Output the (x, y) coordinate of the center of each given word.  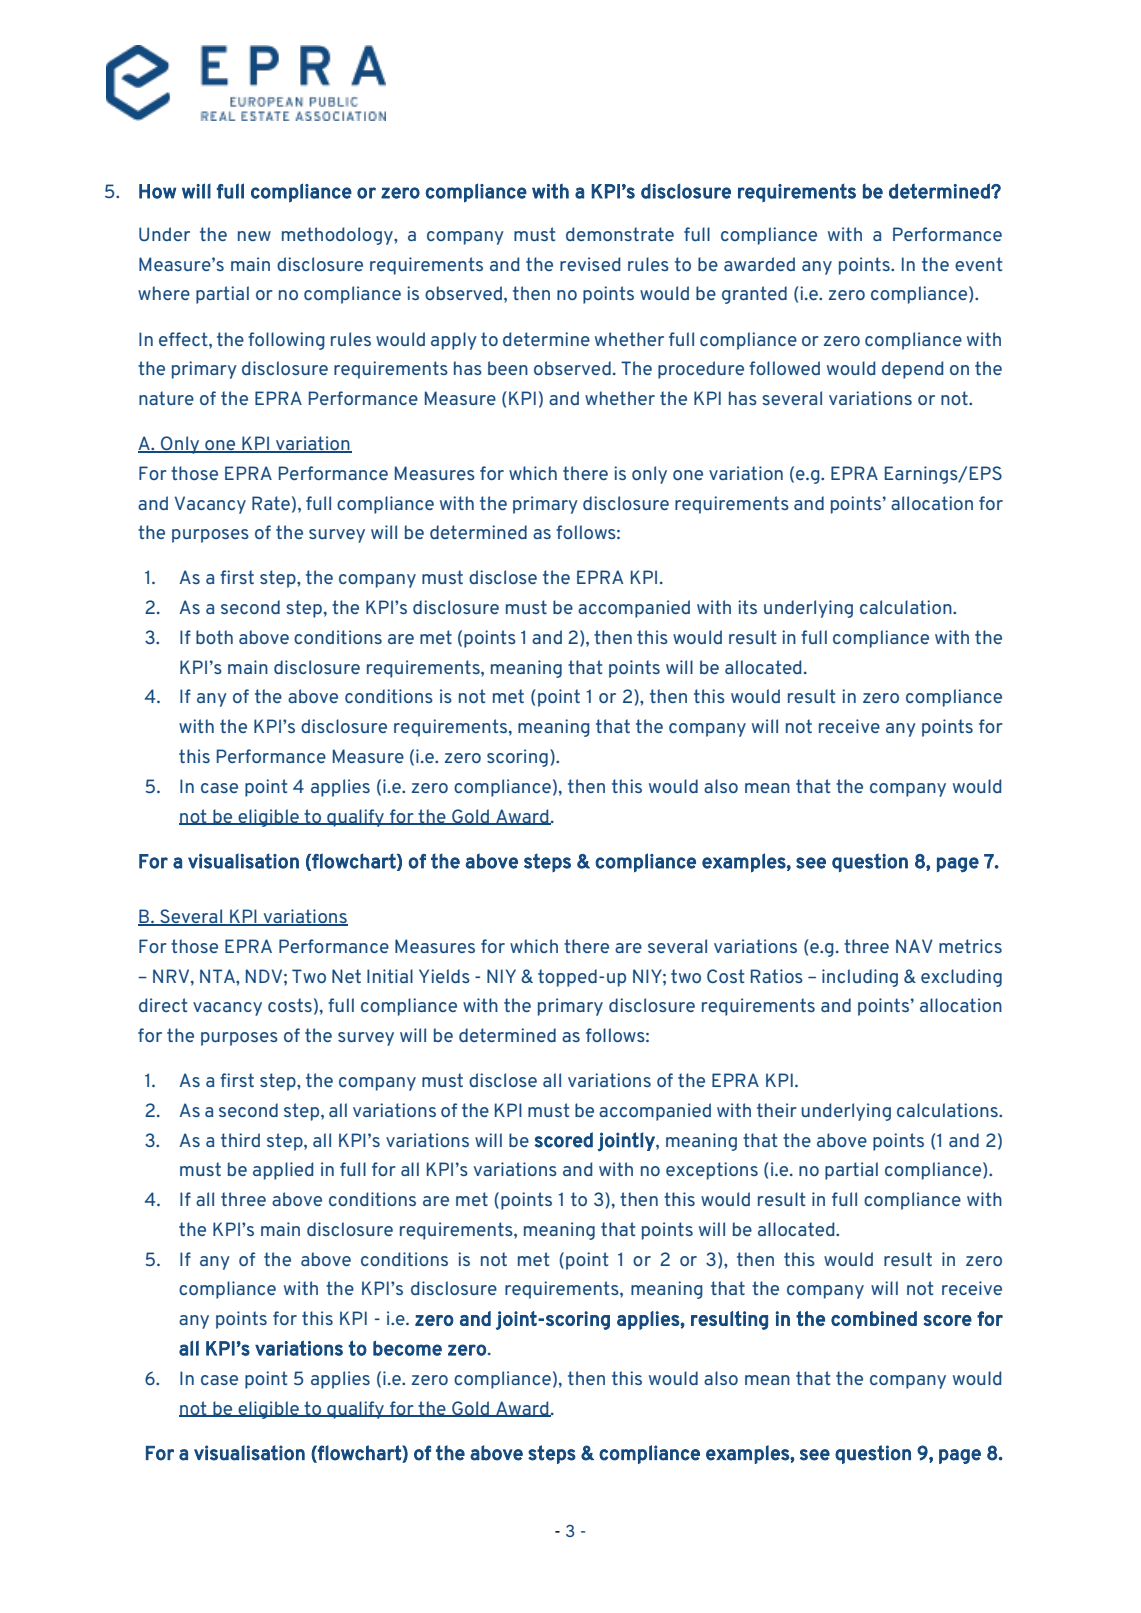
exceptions (712, 1171)
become (407, 1348)
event (978, 264)
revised (590, 264)
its (747, 607)
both (214, 637)
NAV (914, 946)
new (254, 236)
